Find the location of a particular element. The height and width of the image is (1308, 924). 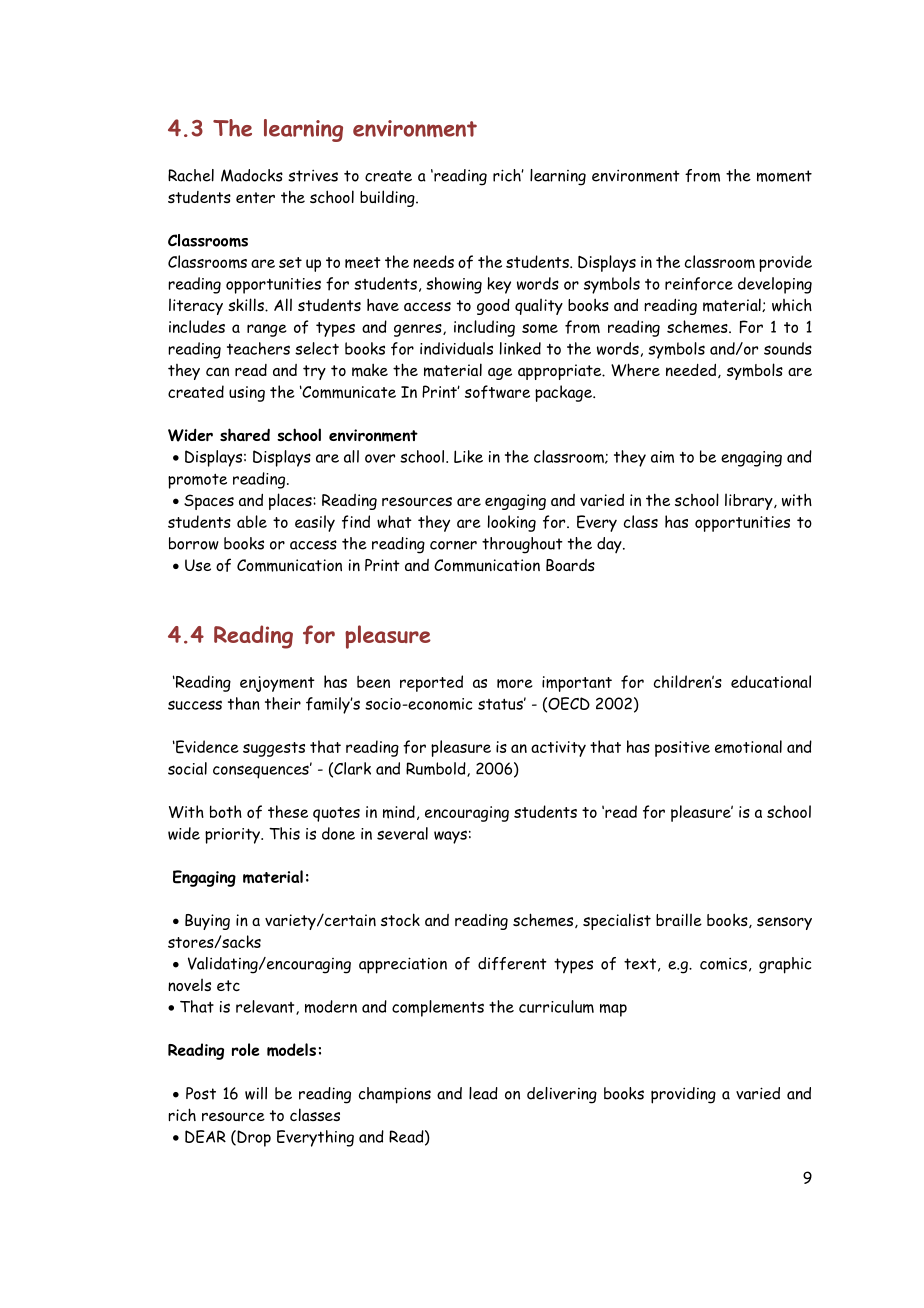

educational is located at coordinates (771, 681).
